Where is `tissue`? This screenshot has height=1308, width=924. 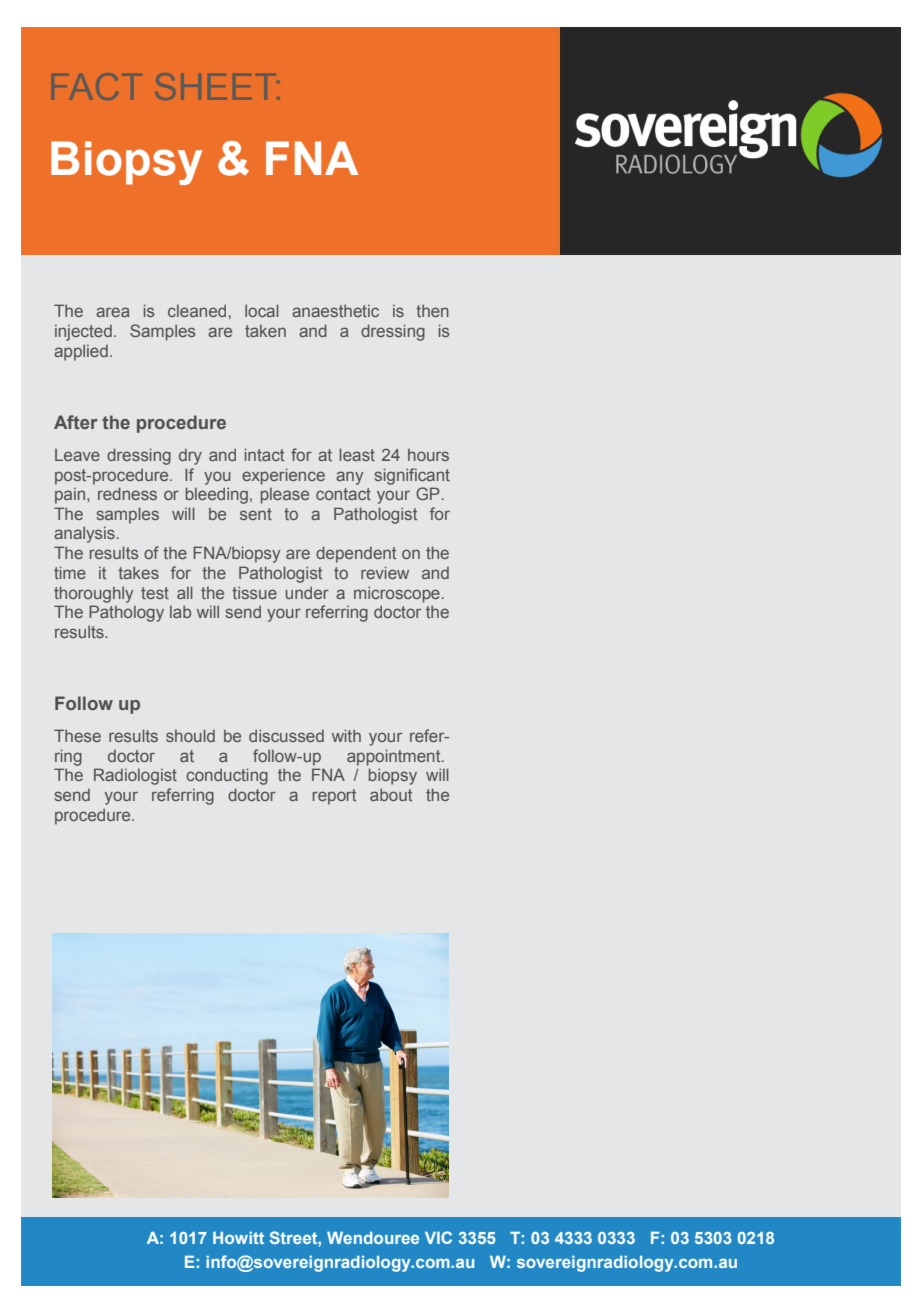
tissue is located at coordinates (254, 592).
